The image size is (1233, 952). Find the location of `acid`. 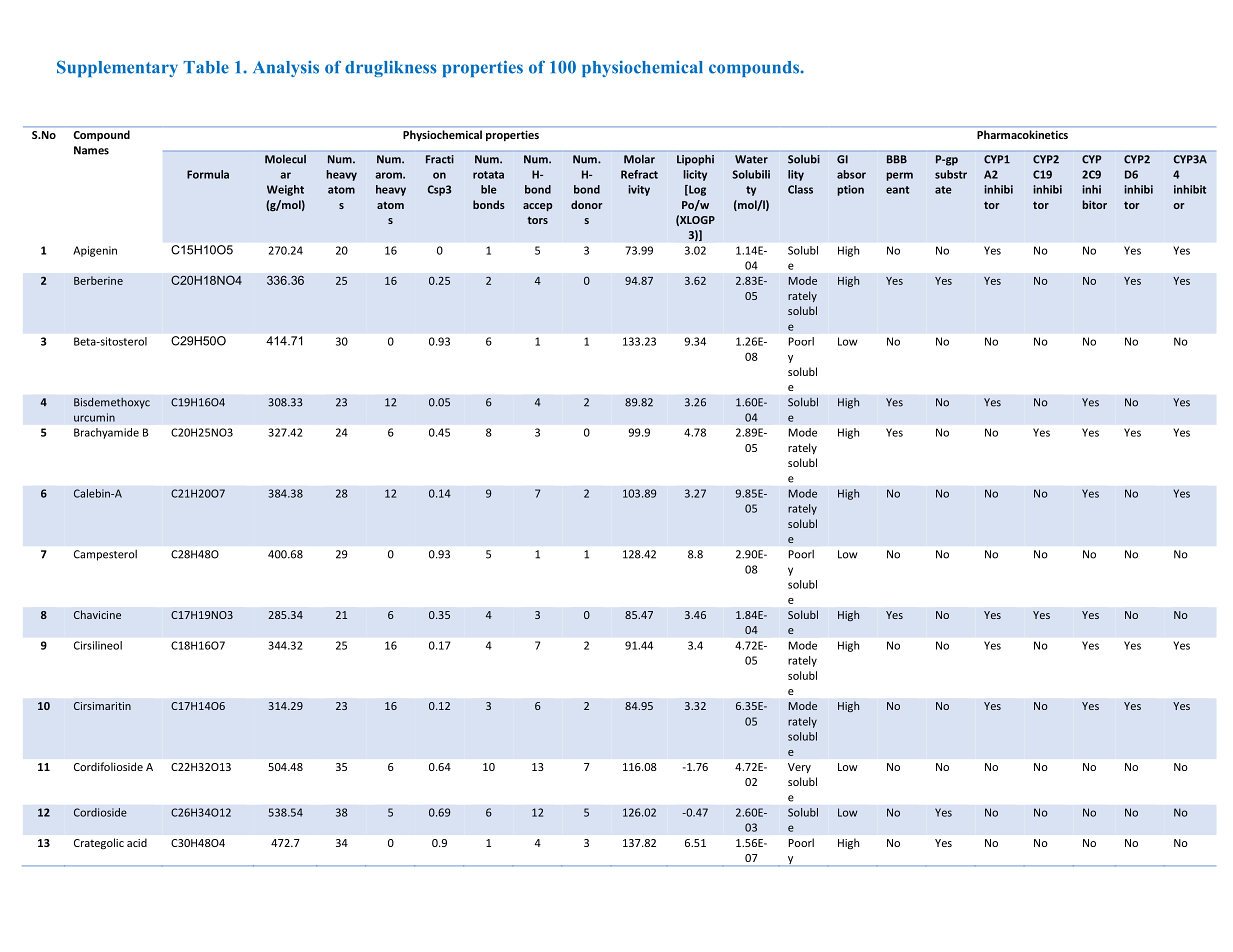

acid is located at coordinates (137, 842).
